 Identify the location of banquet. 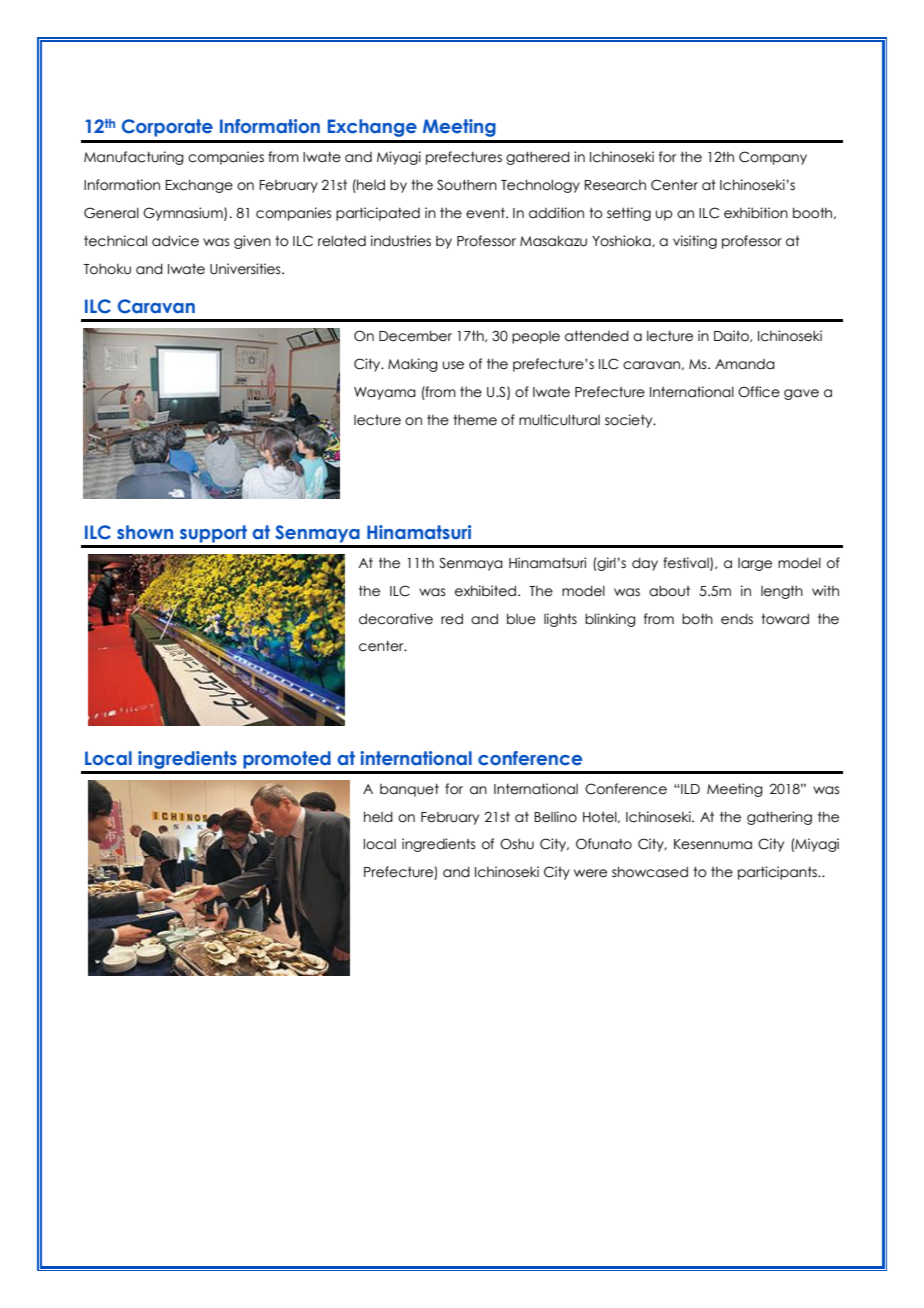
(409, 790).
